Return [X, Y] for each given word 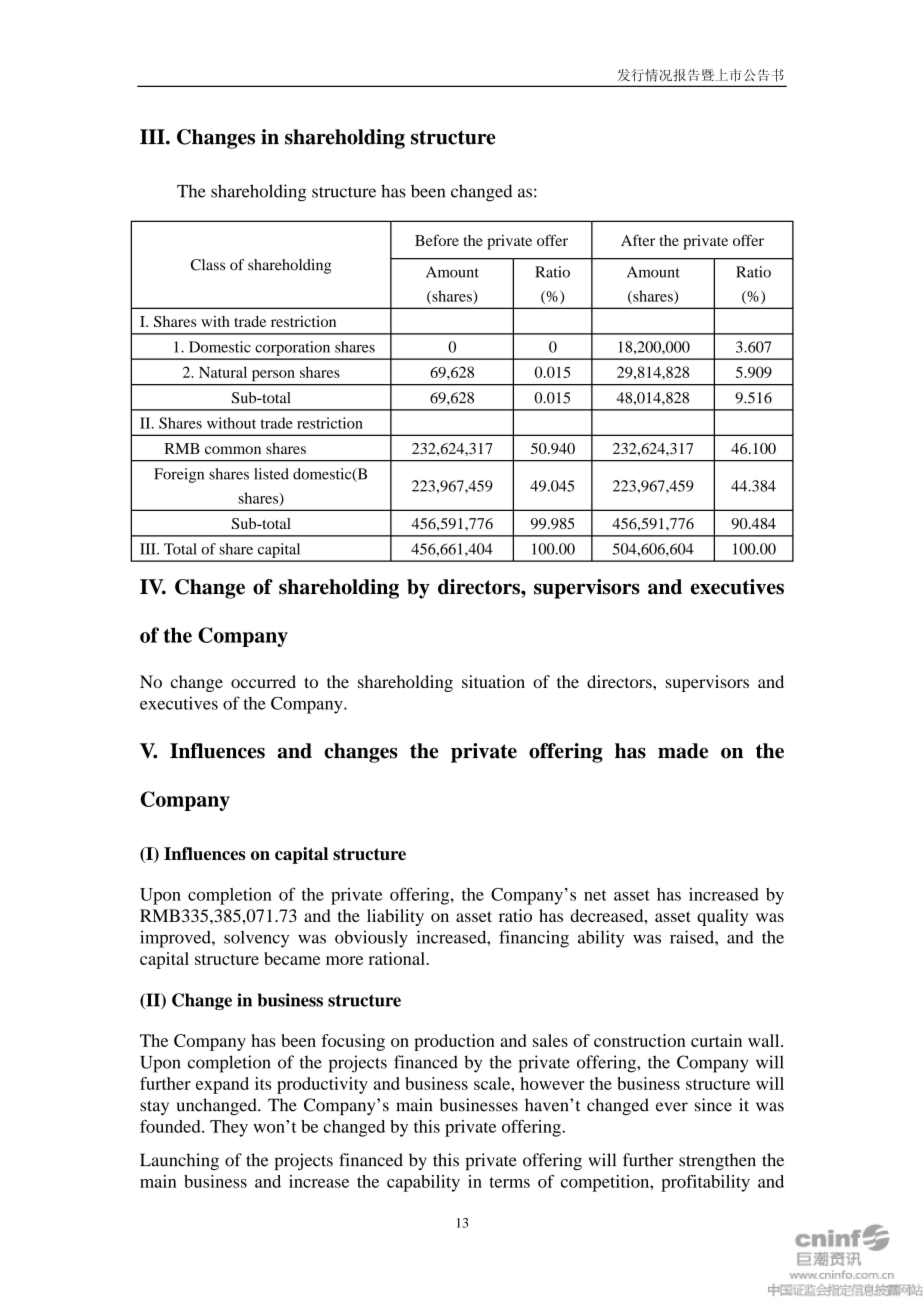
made [683, 751]
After [638, 240]
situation [493, 681]
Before [437, 240]
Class [208, 265]
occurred [263, 681]
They [229, 1128]
